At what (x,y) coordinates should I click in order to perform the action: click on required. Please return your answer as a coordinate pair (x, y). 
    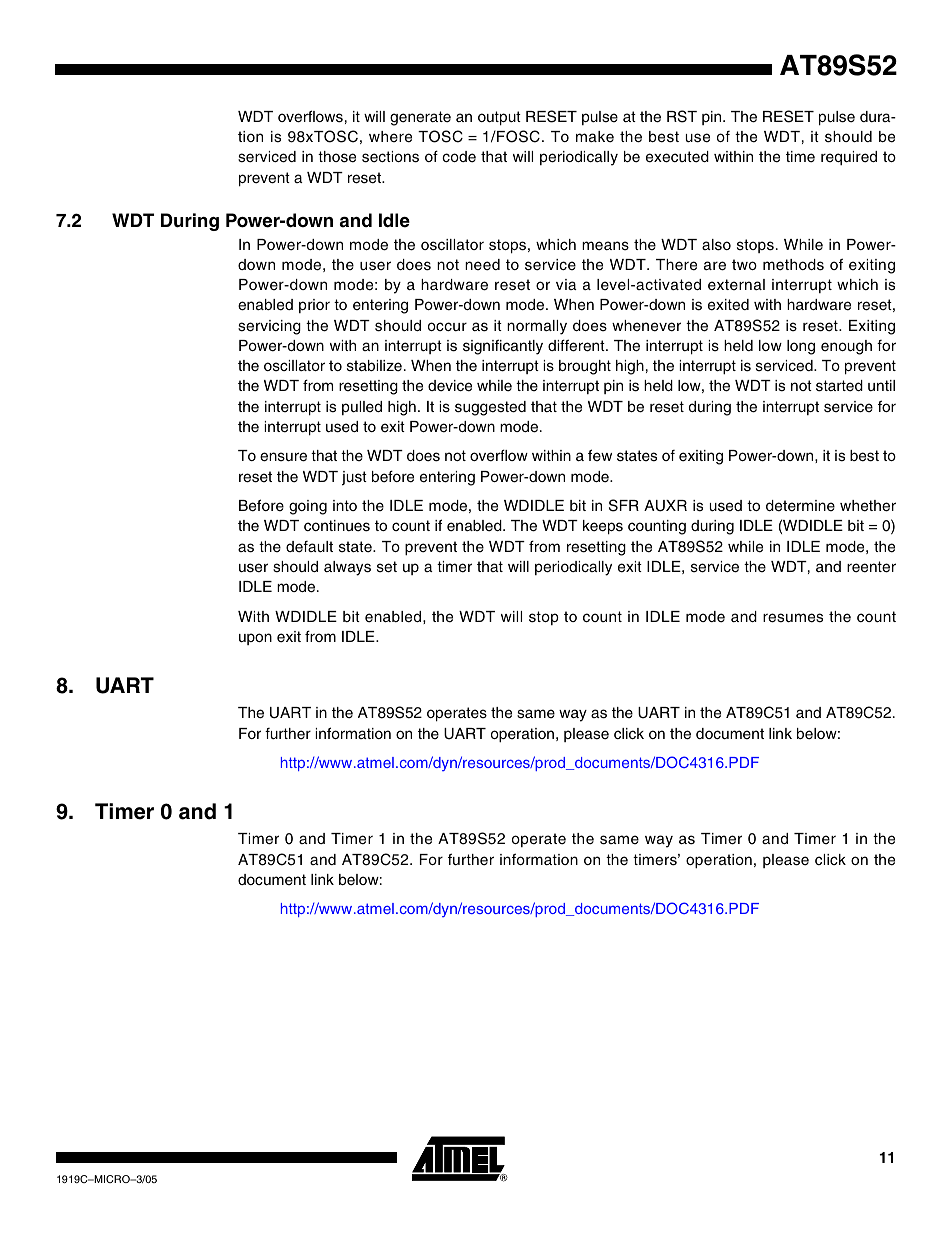
    Looking at the image, I should click on (849, 158).
